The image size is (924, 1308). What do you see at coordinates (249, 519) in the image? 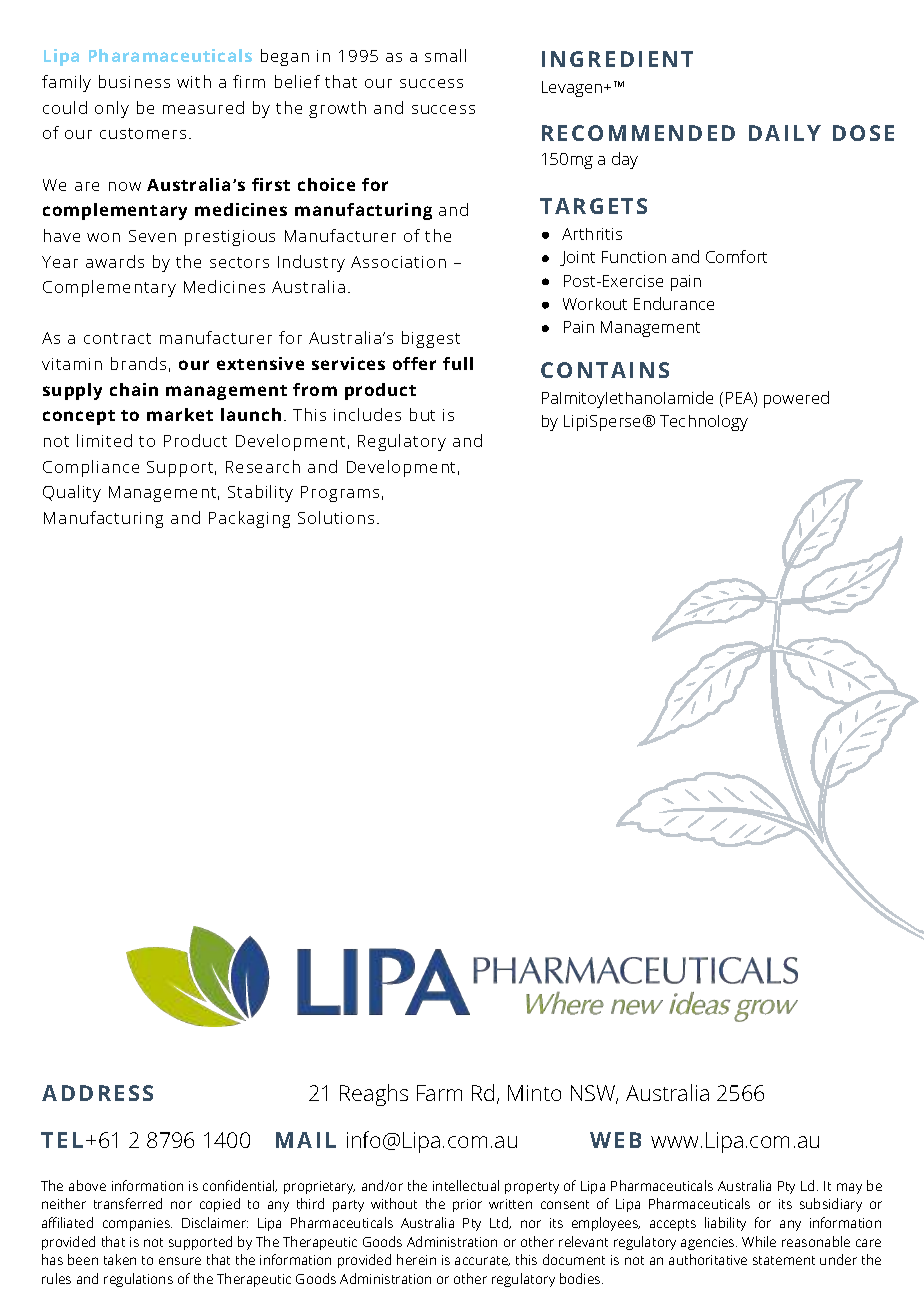
I see `Packaging` at bounding box center [249, 519].
